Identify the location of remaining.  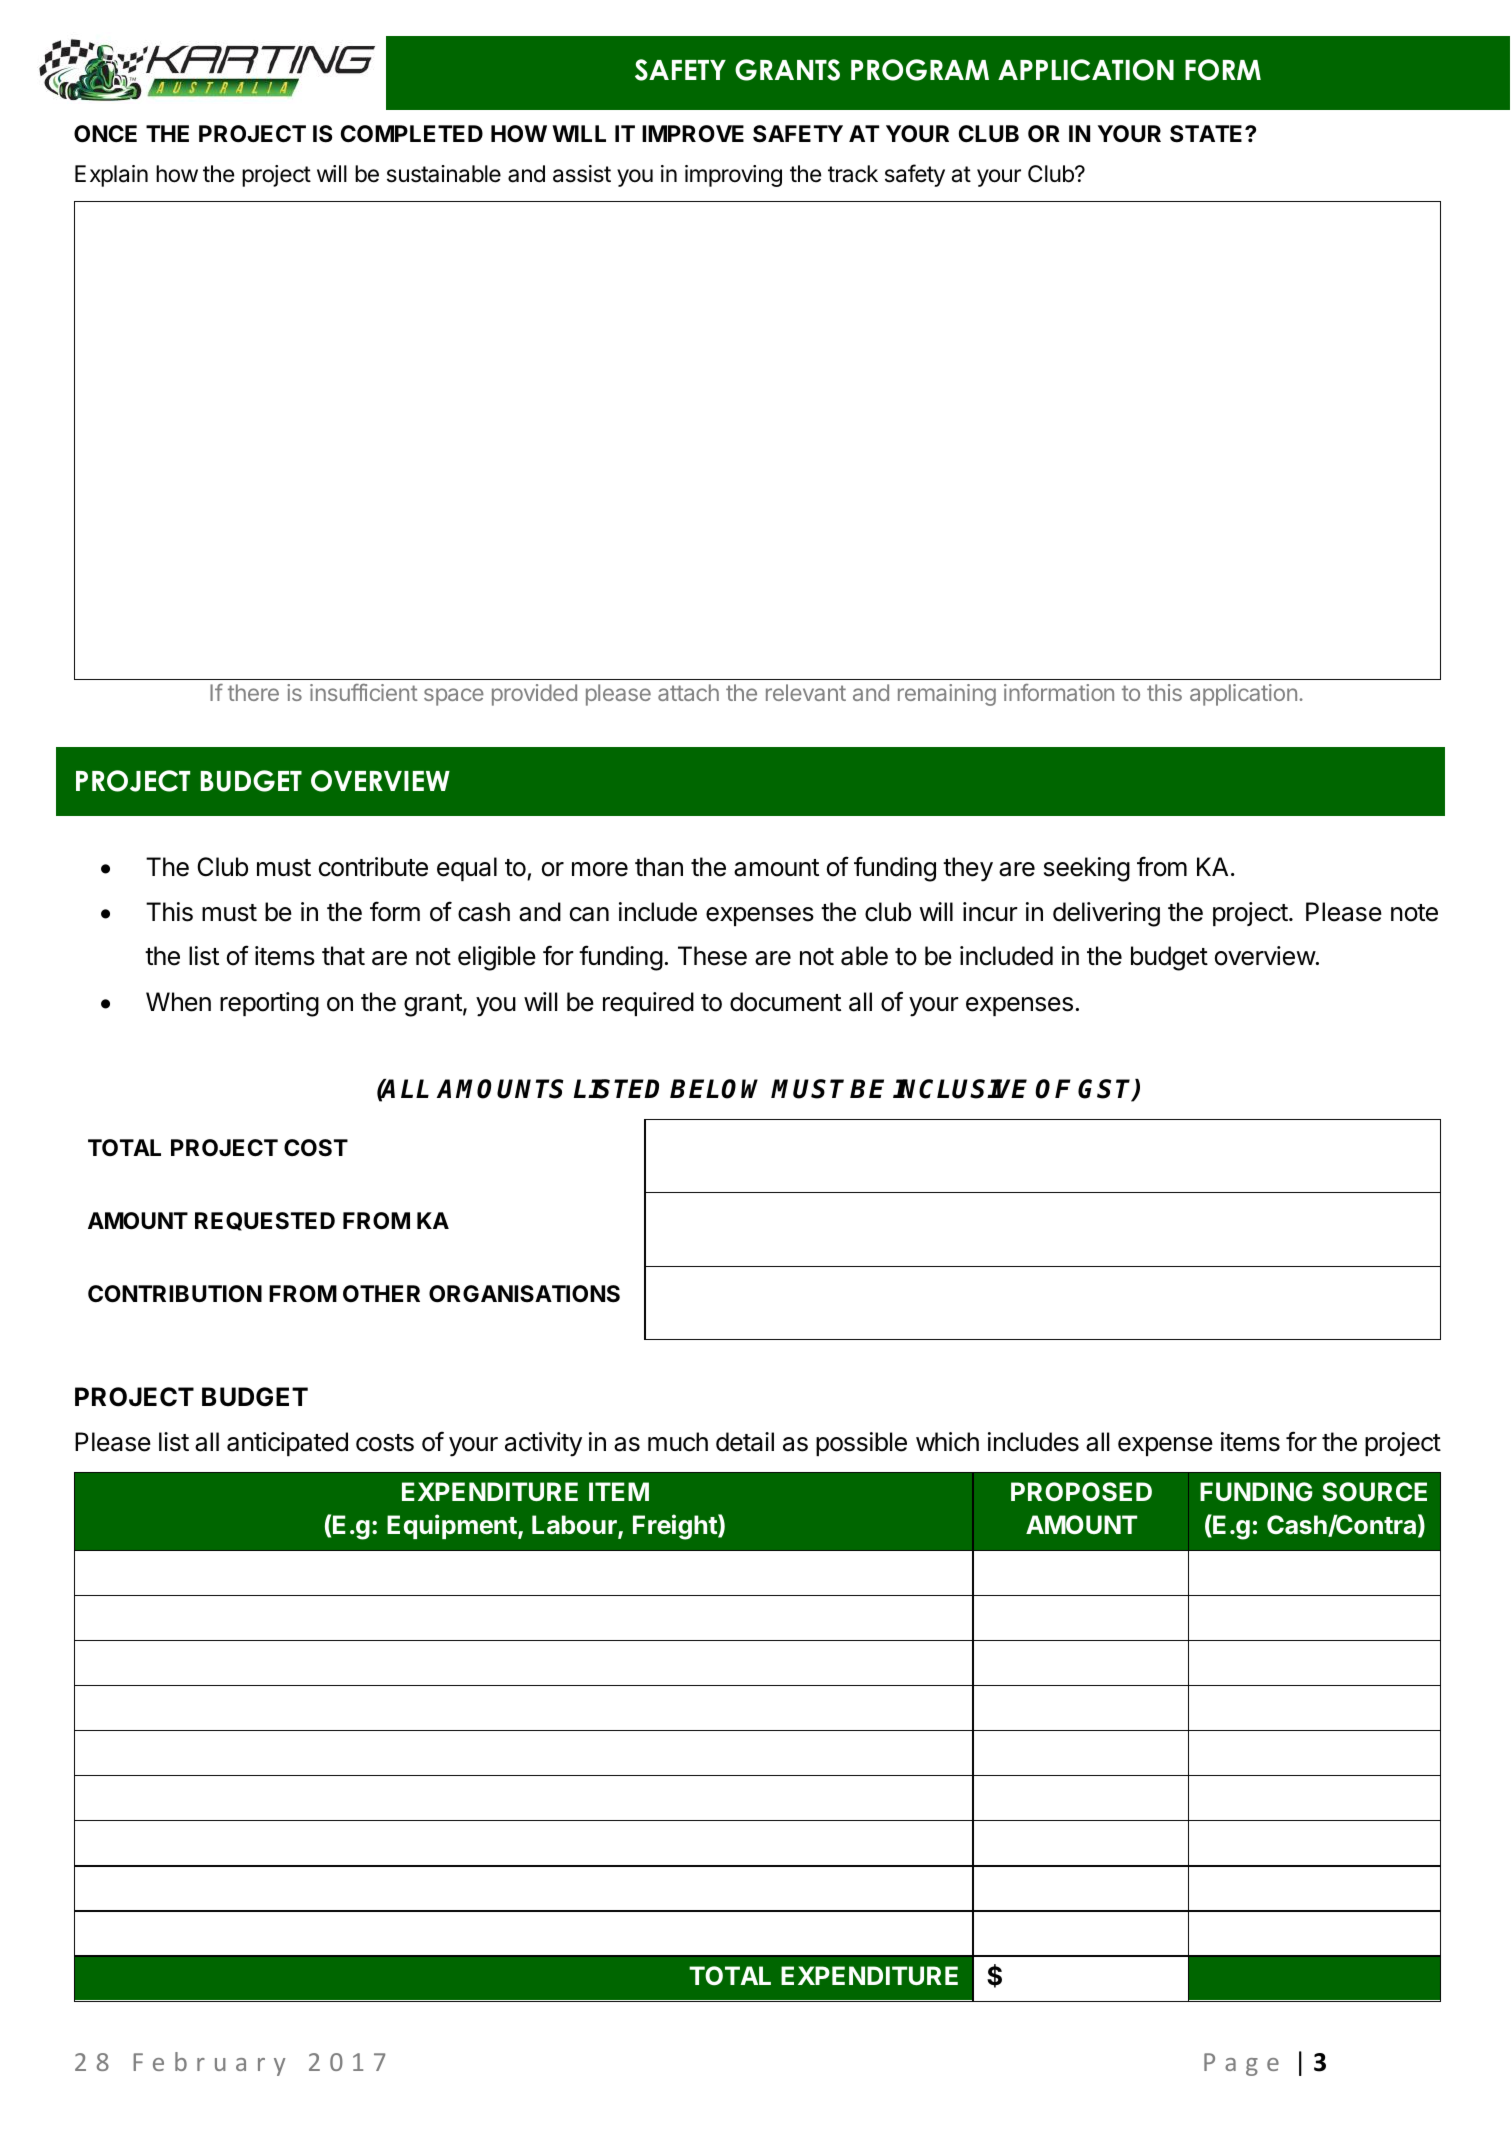
(947, 695).
